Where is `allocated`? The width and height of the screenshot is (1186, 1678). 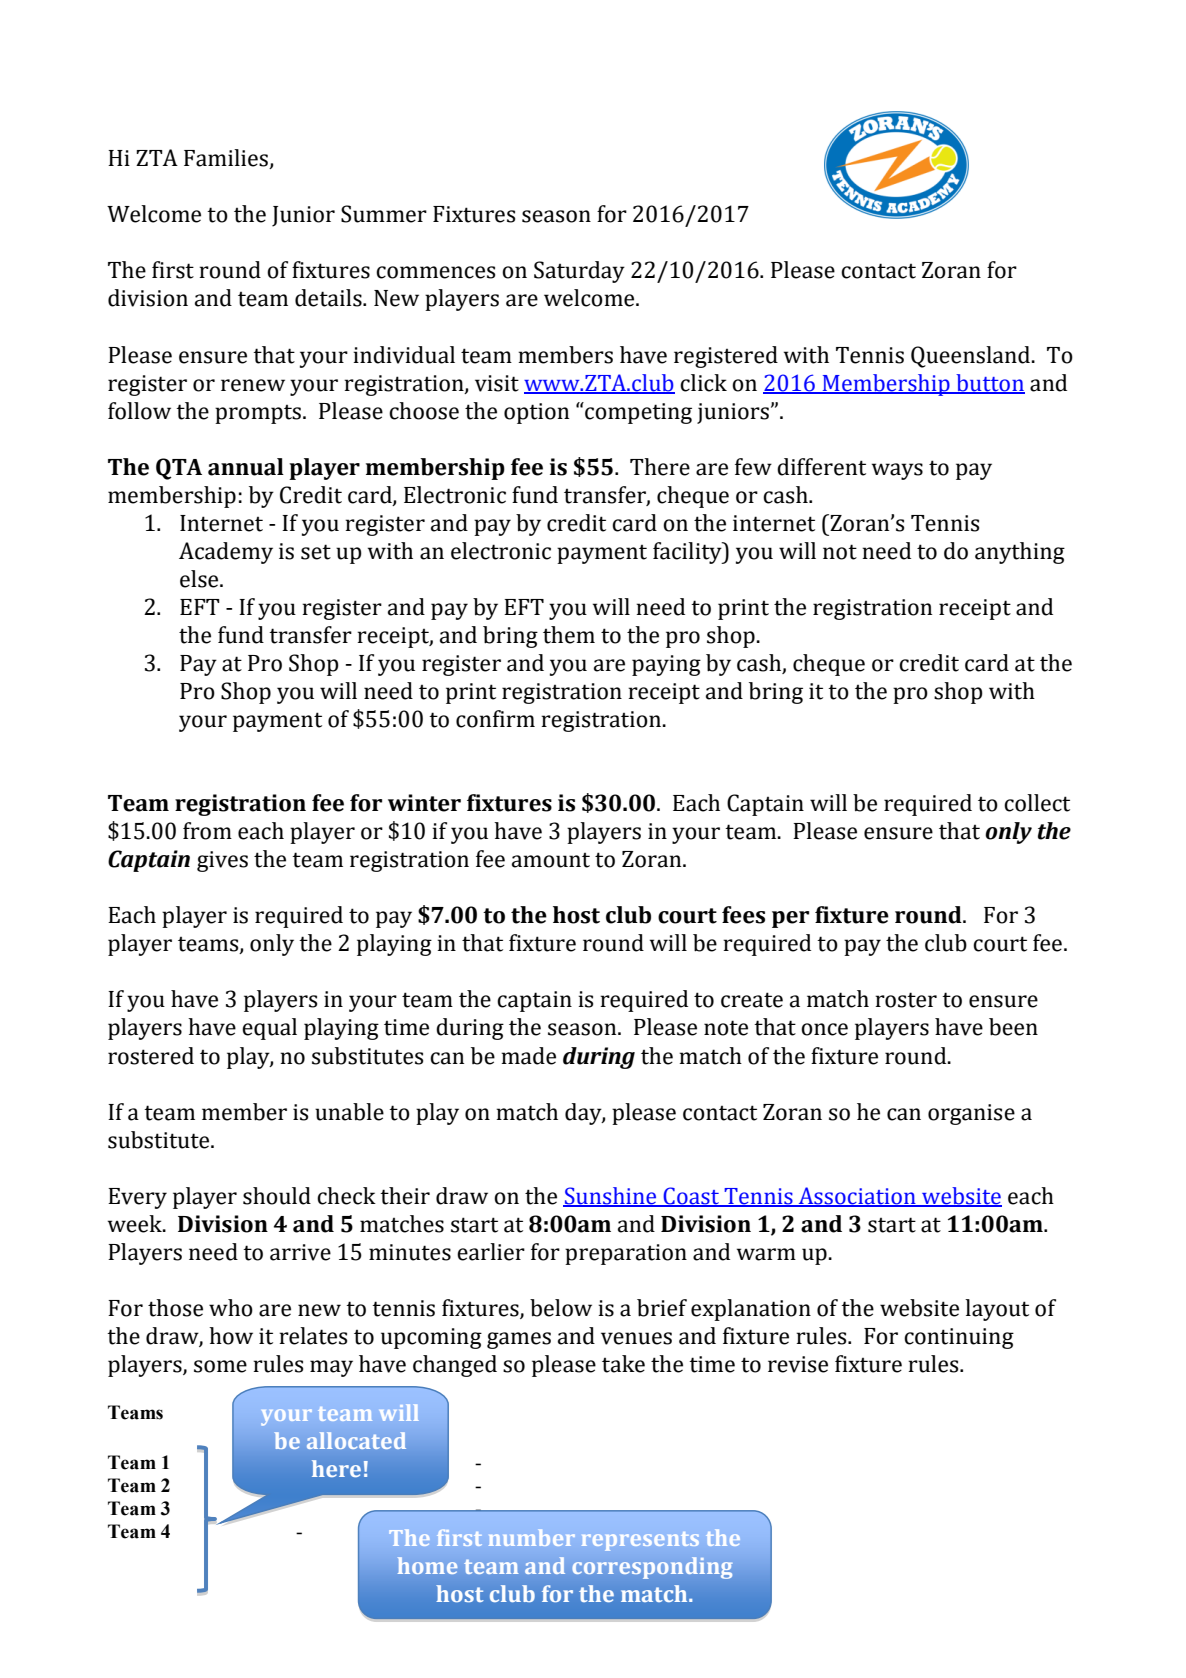
allocated is located at coordinates (356, 1440).
